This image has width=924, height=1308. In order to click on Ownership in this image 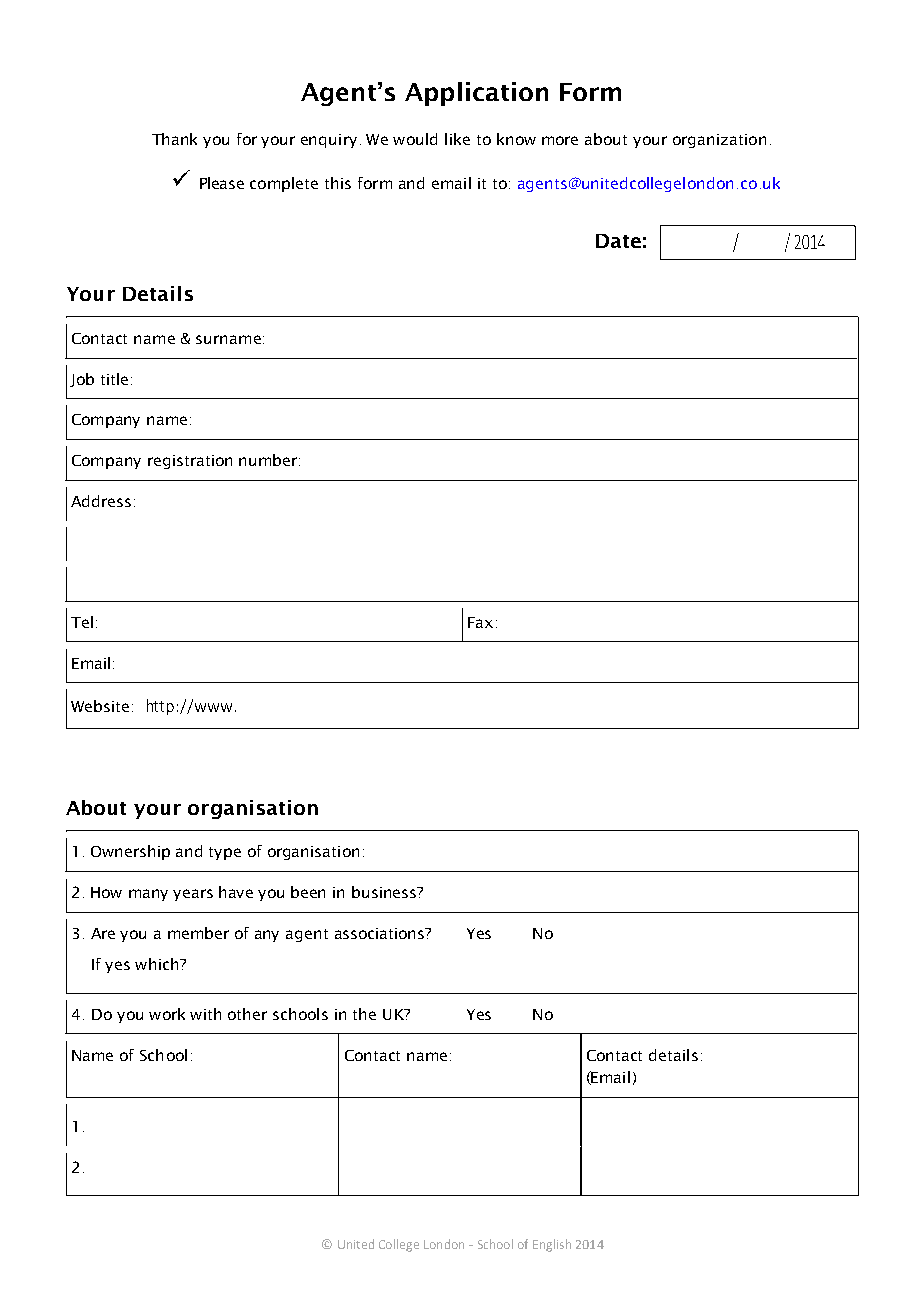, I will do `click(130, 852)`.
